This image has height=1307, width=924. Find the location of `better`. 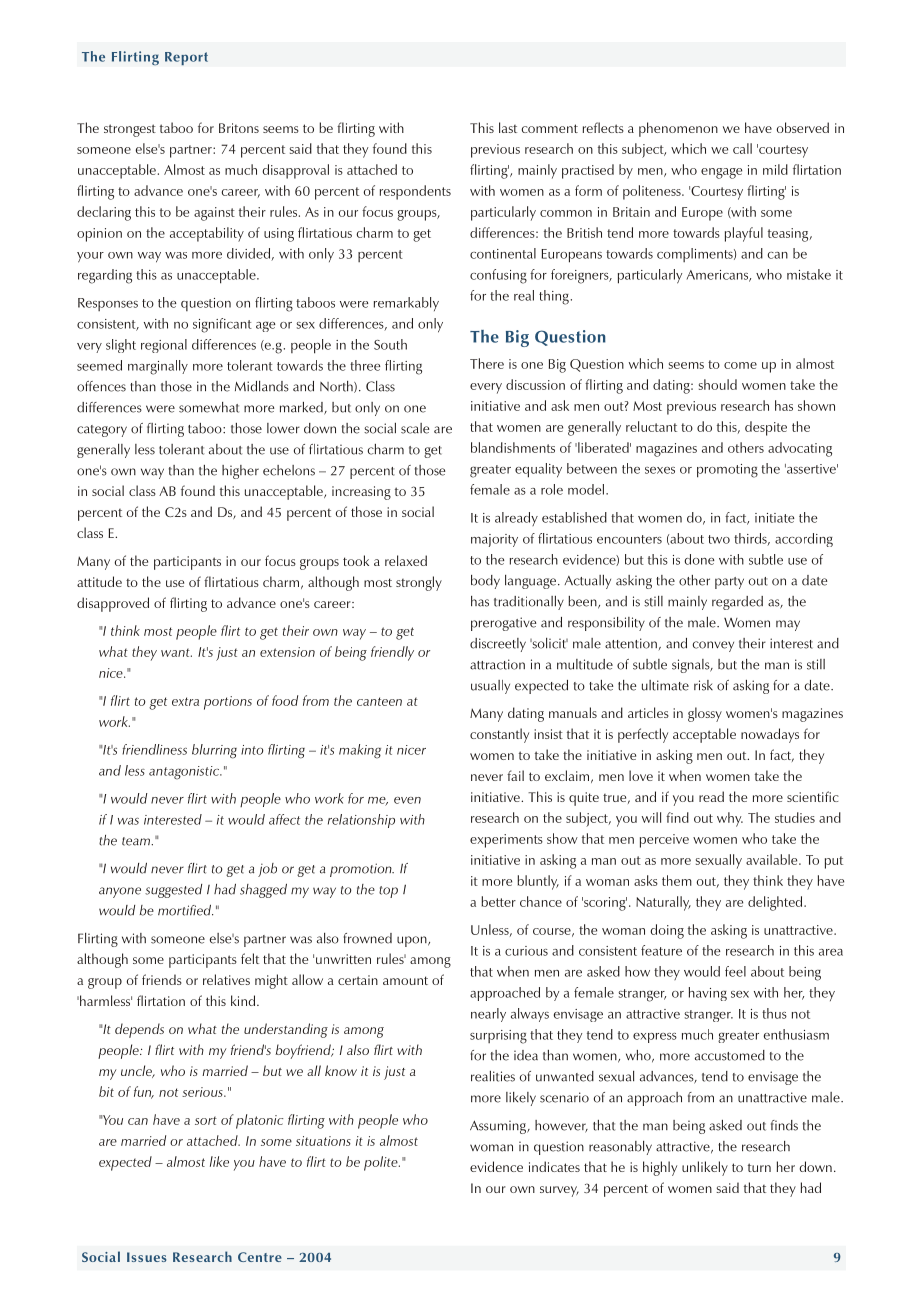

better is located at coordinates (499, 901).
